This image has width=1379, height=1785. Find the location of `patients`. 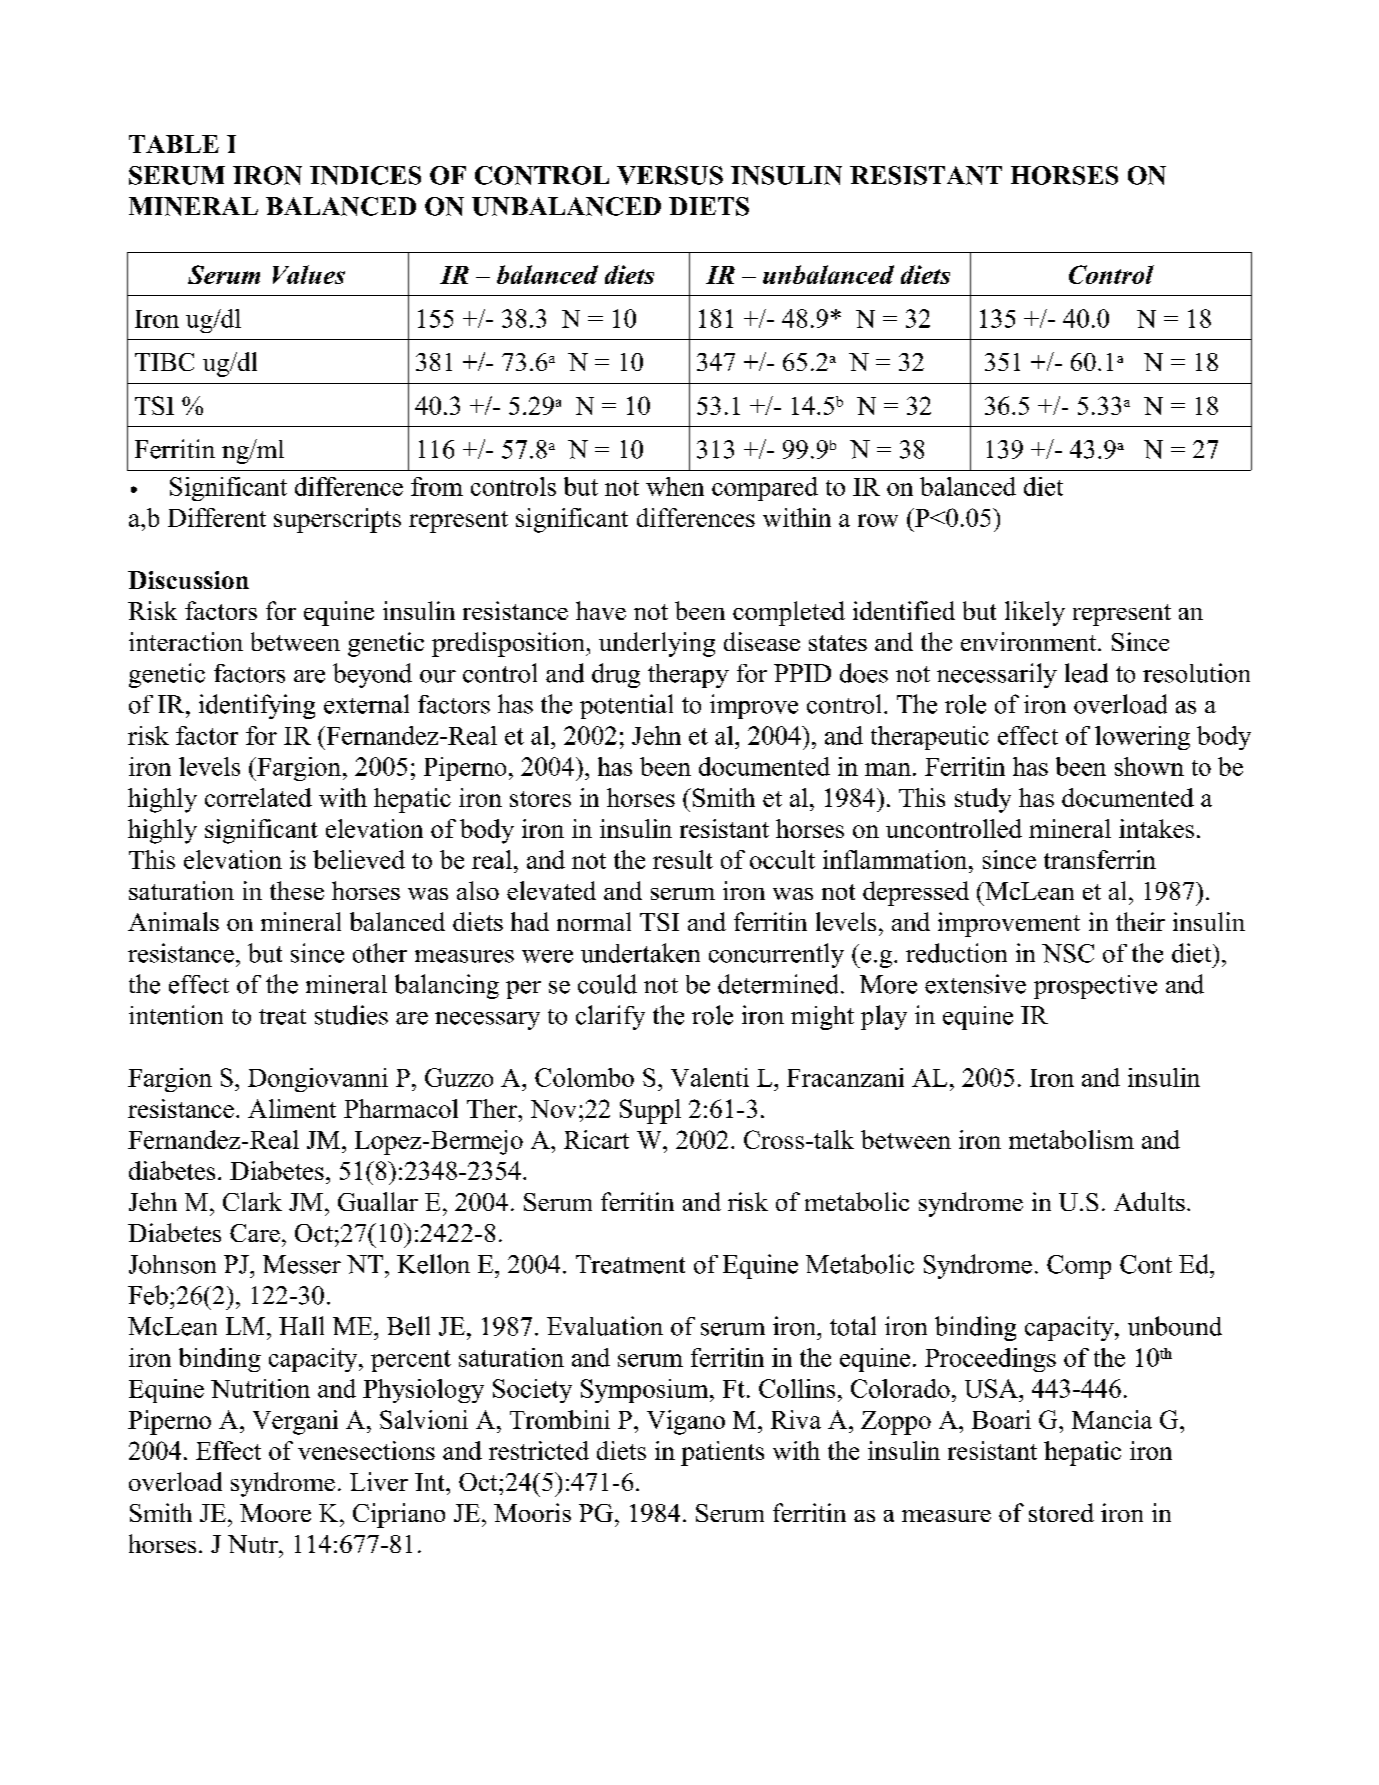

patients is located at coordinates (722, 1453).
